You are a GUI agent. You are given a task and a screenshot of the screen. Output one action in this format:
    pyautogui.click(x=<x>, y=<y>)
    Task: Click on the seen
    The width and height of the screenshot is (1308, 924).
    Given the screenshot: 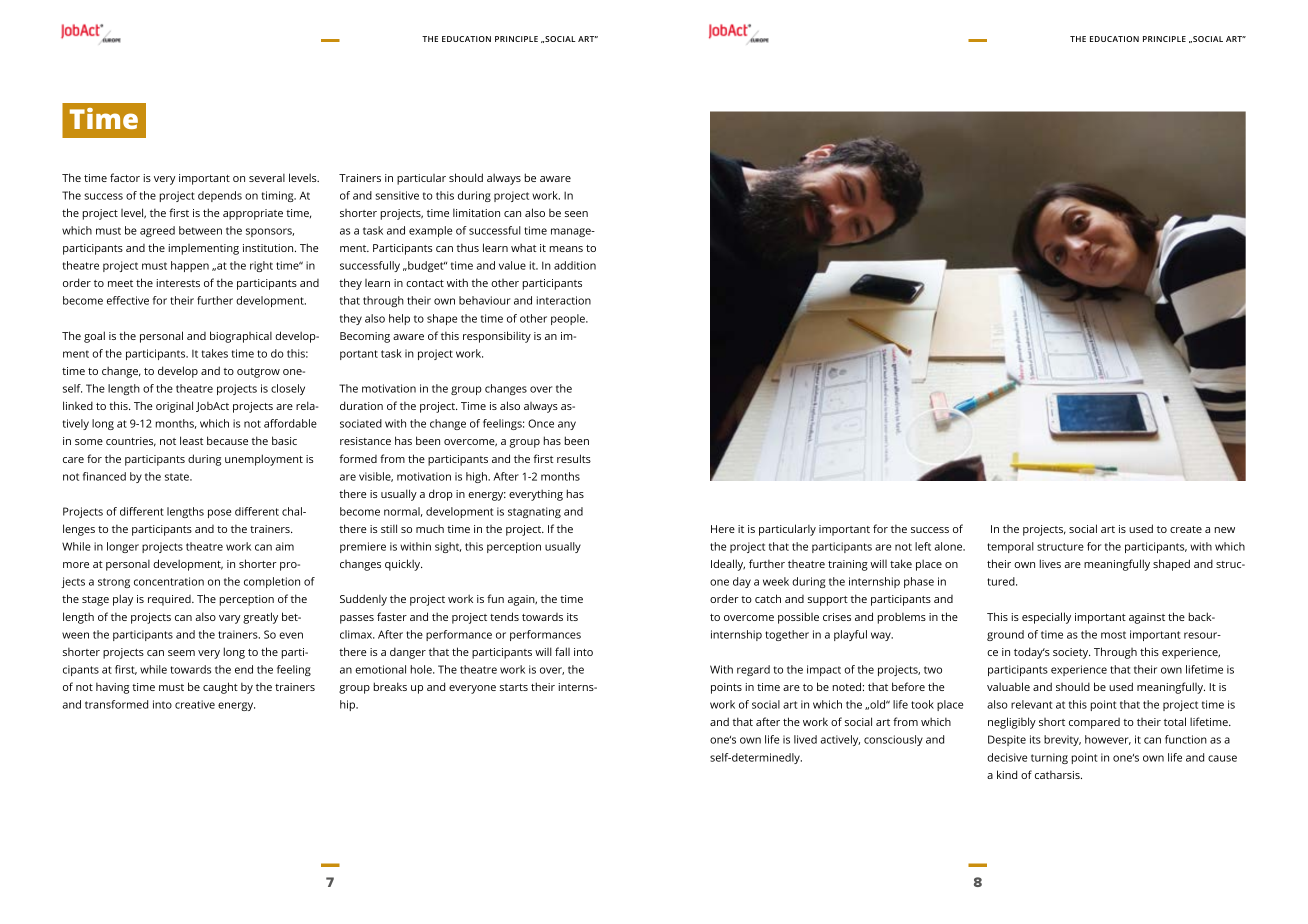 What is the action you would take?
    pyautogui.click(x=576, y=214)
